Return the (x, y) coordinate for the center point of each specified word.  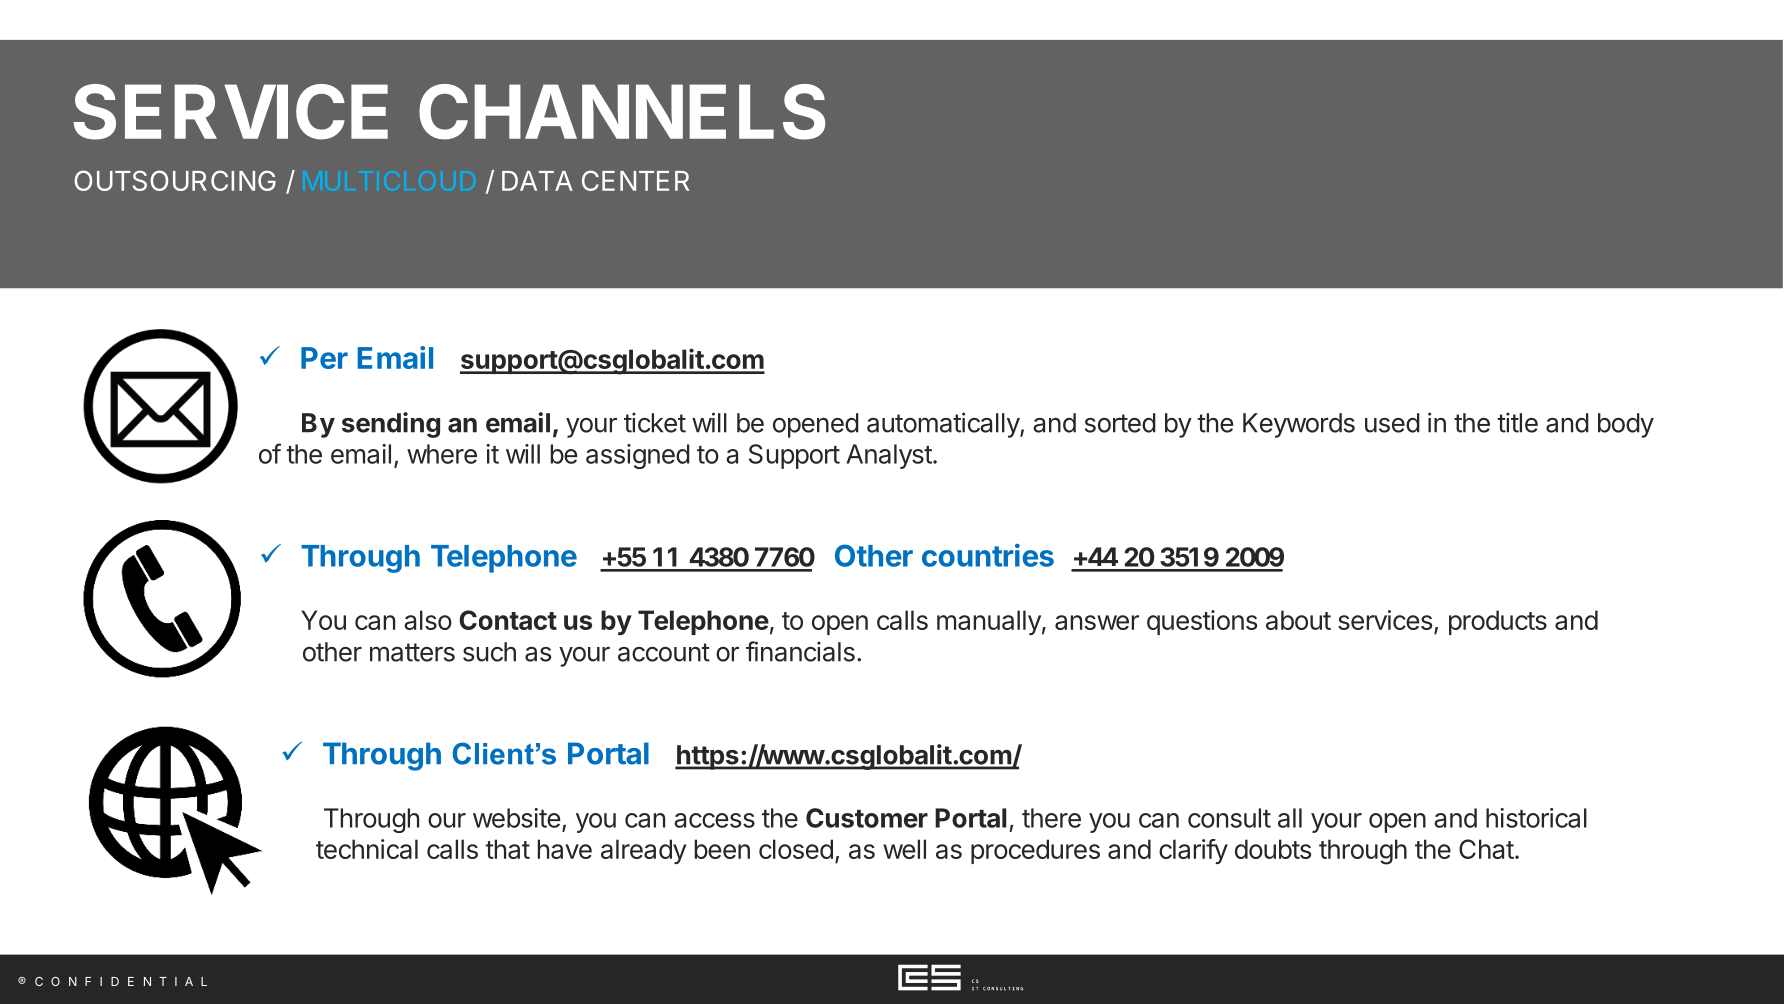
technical (367, 849)
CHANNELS (622, 112)
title (1517, 422)
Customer (867, 818)
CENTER (635, 180)
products (1498, 622)
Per (324, 358)
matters (412, 652)
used (1392, 423)
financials (800, 651)
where (442, 454)
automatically (944, 425)
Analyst (889, 456)
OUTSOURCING (175, 180)
